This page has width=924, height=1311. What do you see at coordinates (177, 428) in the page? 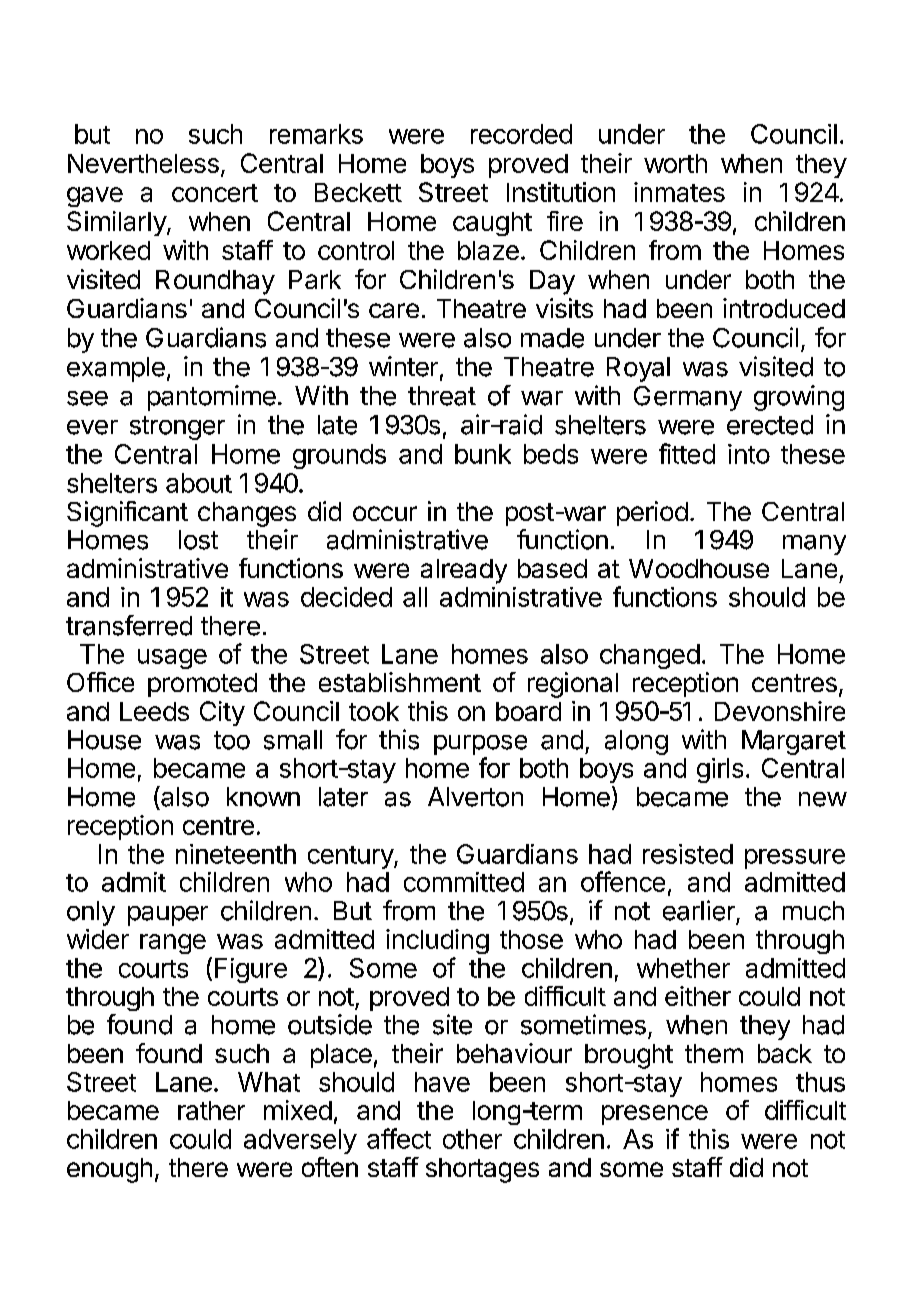
I see `stronger` at bounding box center [177, 428].
